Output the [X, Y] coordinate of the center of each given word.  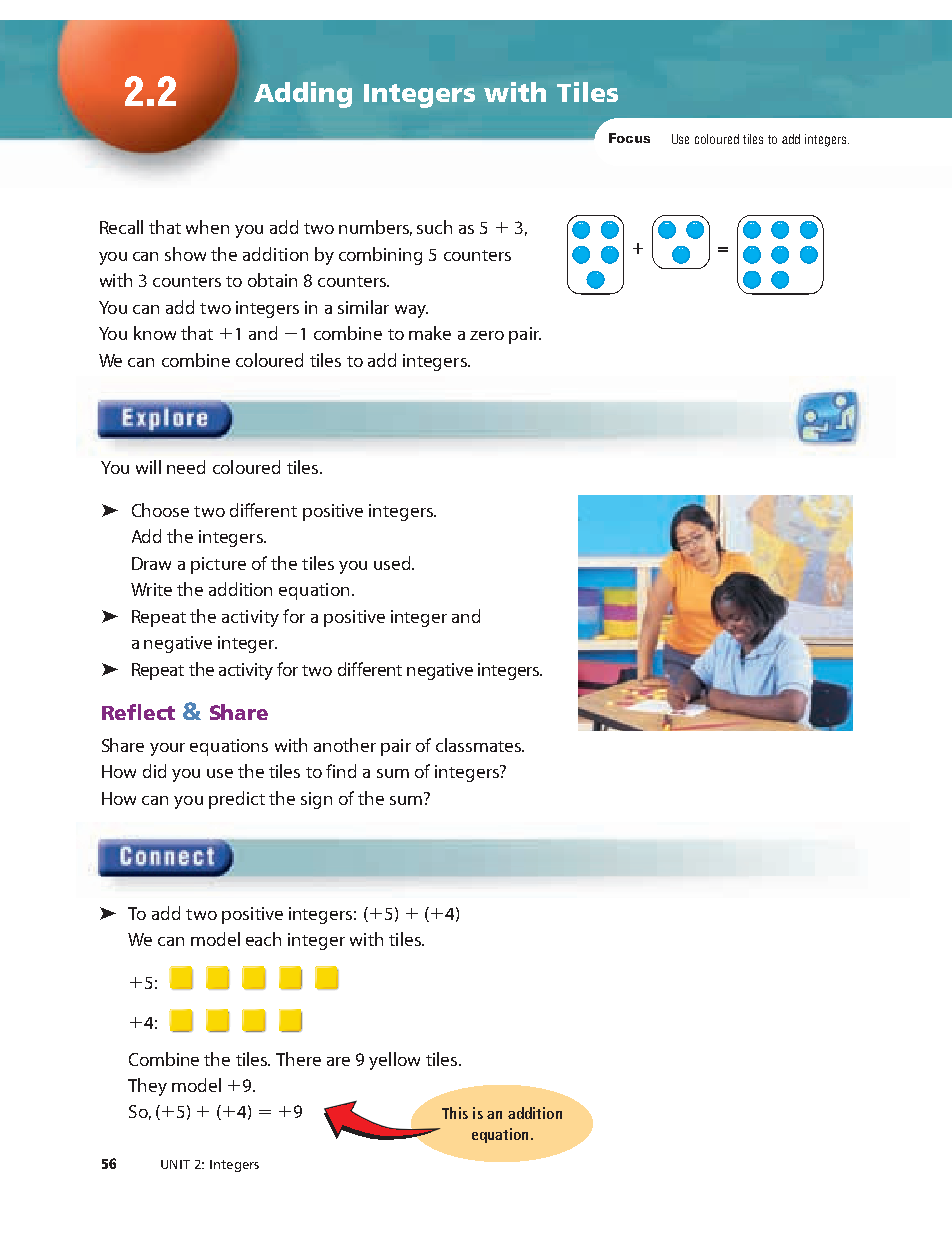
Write [151, 589]
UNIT [175, 1164]
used [393, 563]
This [455, 1113]
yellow [394, 1061]
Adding [303, 95]
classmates [479, 745]
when [207, 227]
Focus [629, 138]
